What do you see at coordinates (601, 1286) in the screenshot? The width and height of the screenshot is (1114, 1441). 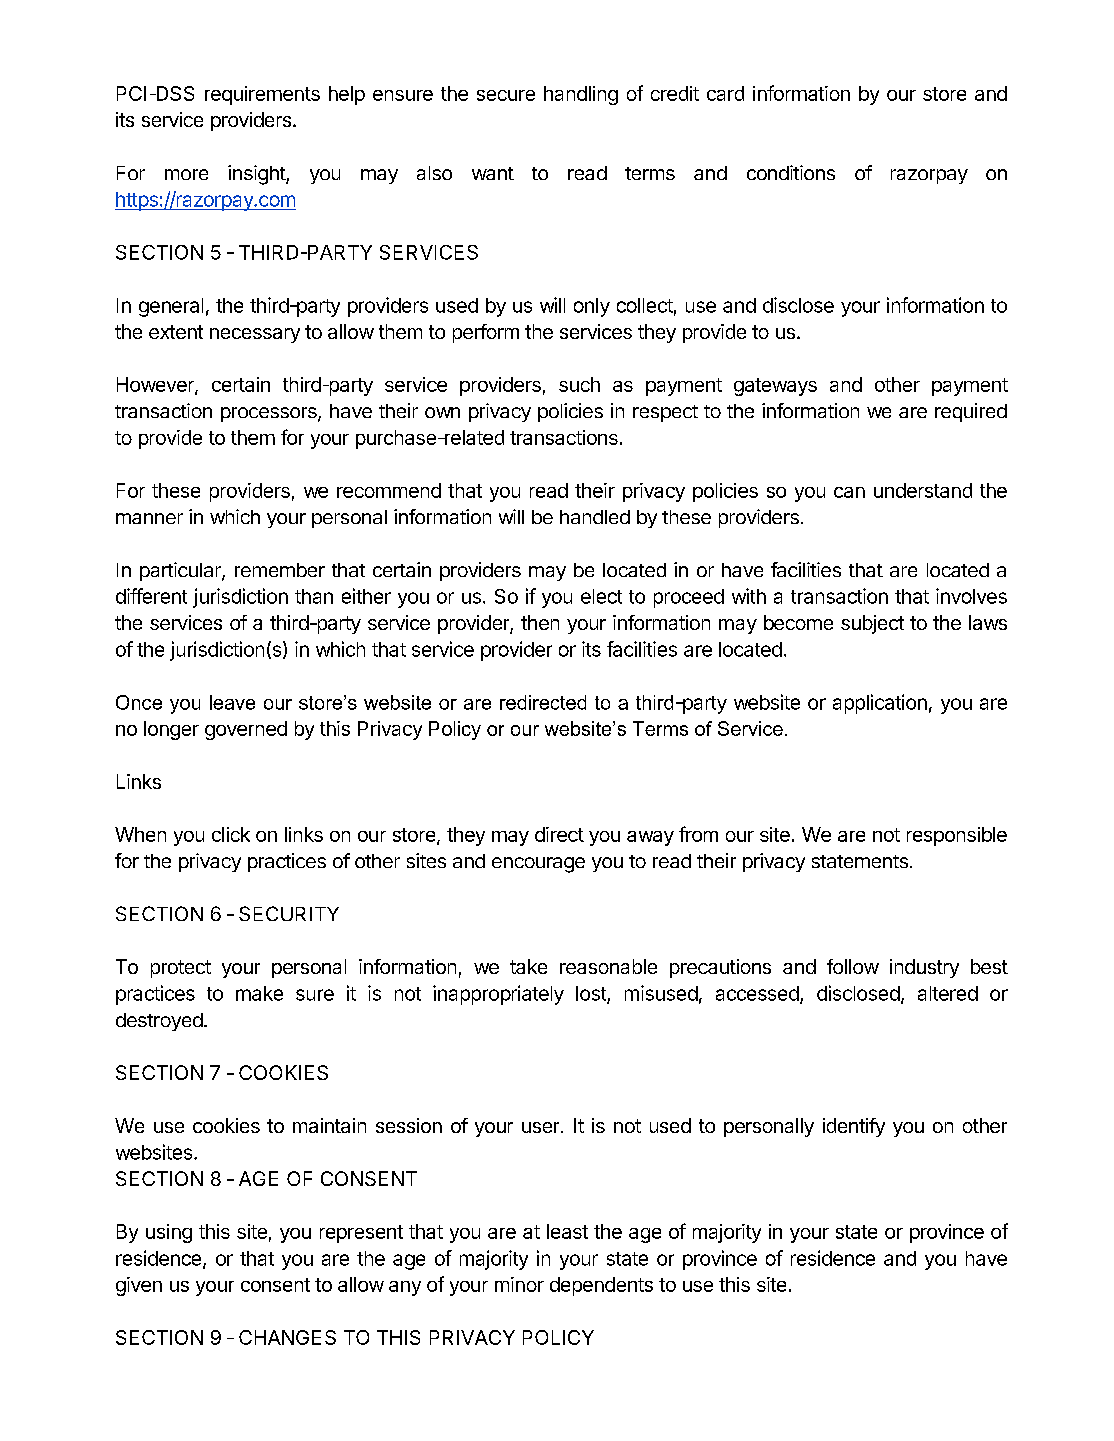 I see `dependents` at bounding box center [601, 1286].
